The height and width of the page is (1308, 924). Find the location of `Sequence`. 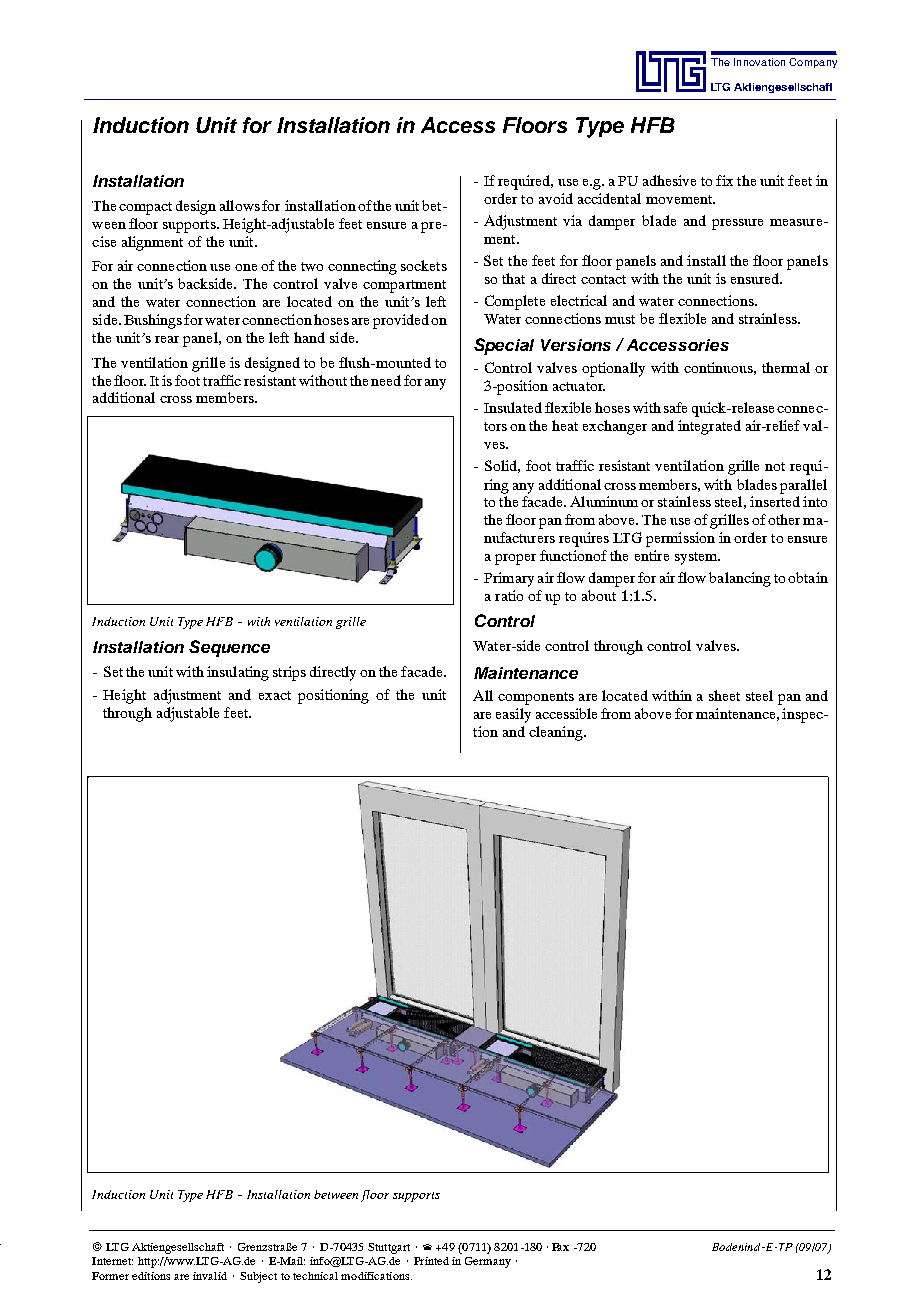

Sequence is located at coordinates (229, 648).
